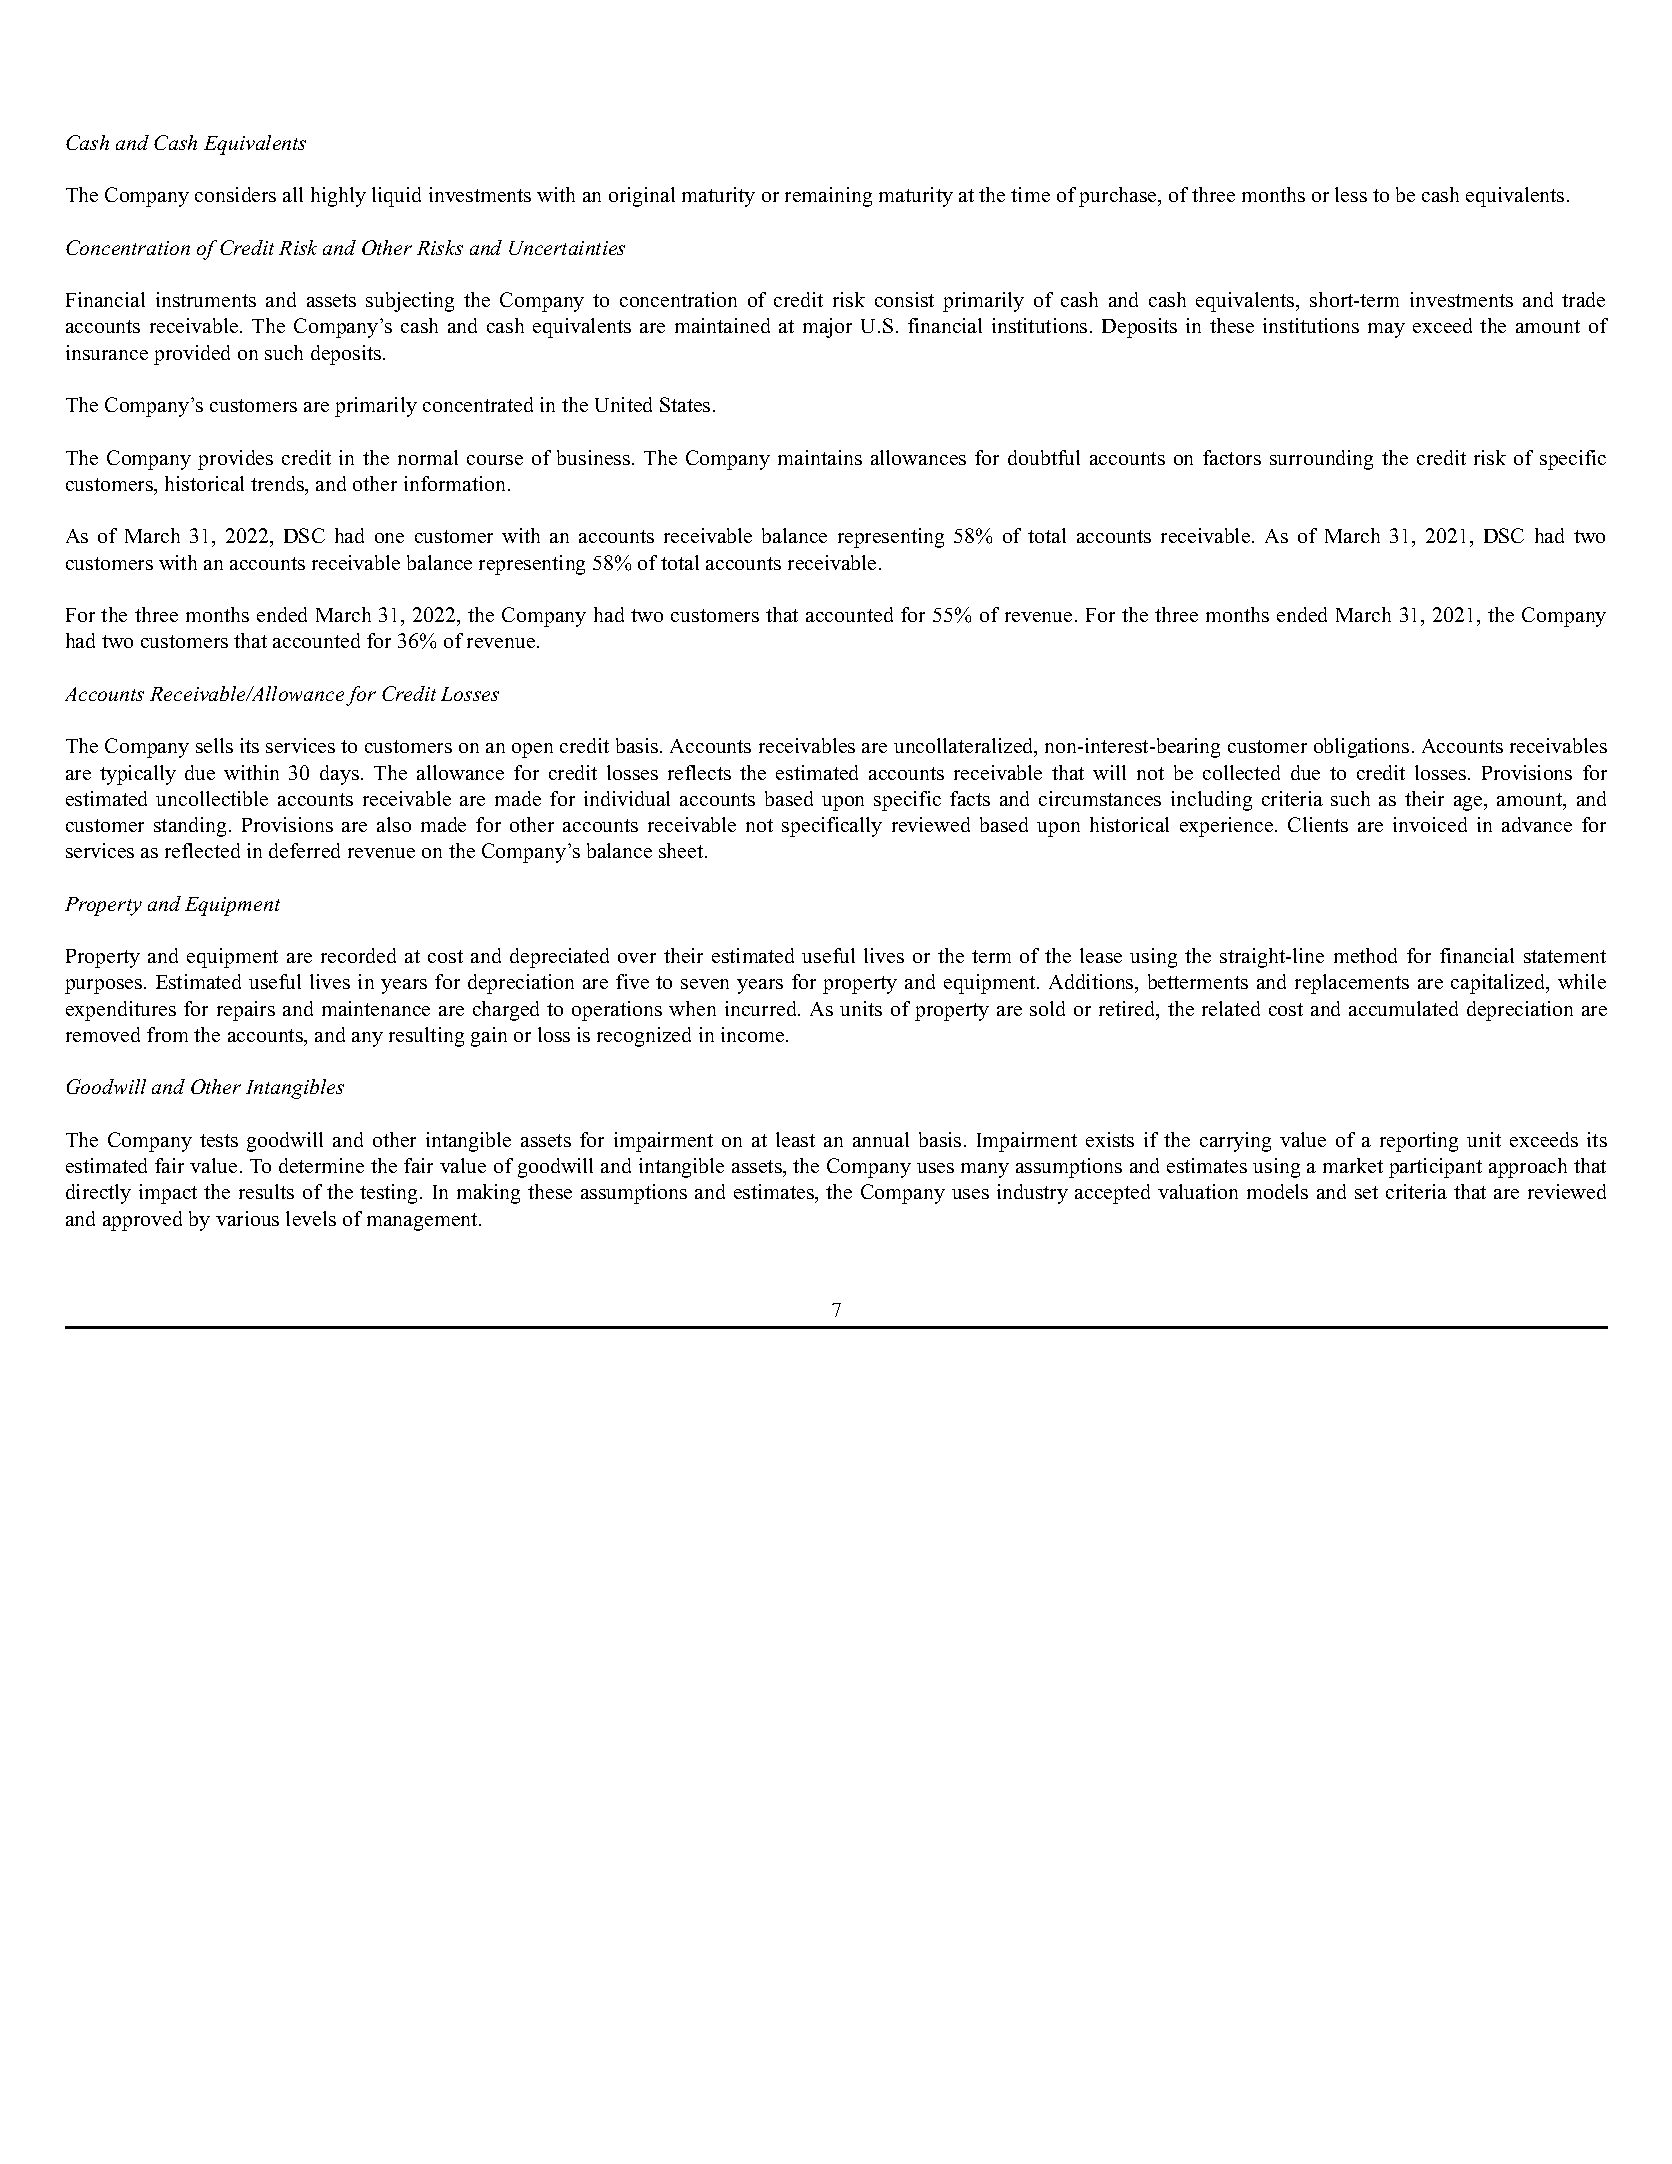 The height and width of the image is (2164, 1672). What do you see at coordinates (828, 197) in the image?
I see `remaining` at bounding box center [828, 197].
